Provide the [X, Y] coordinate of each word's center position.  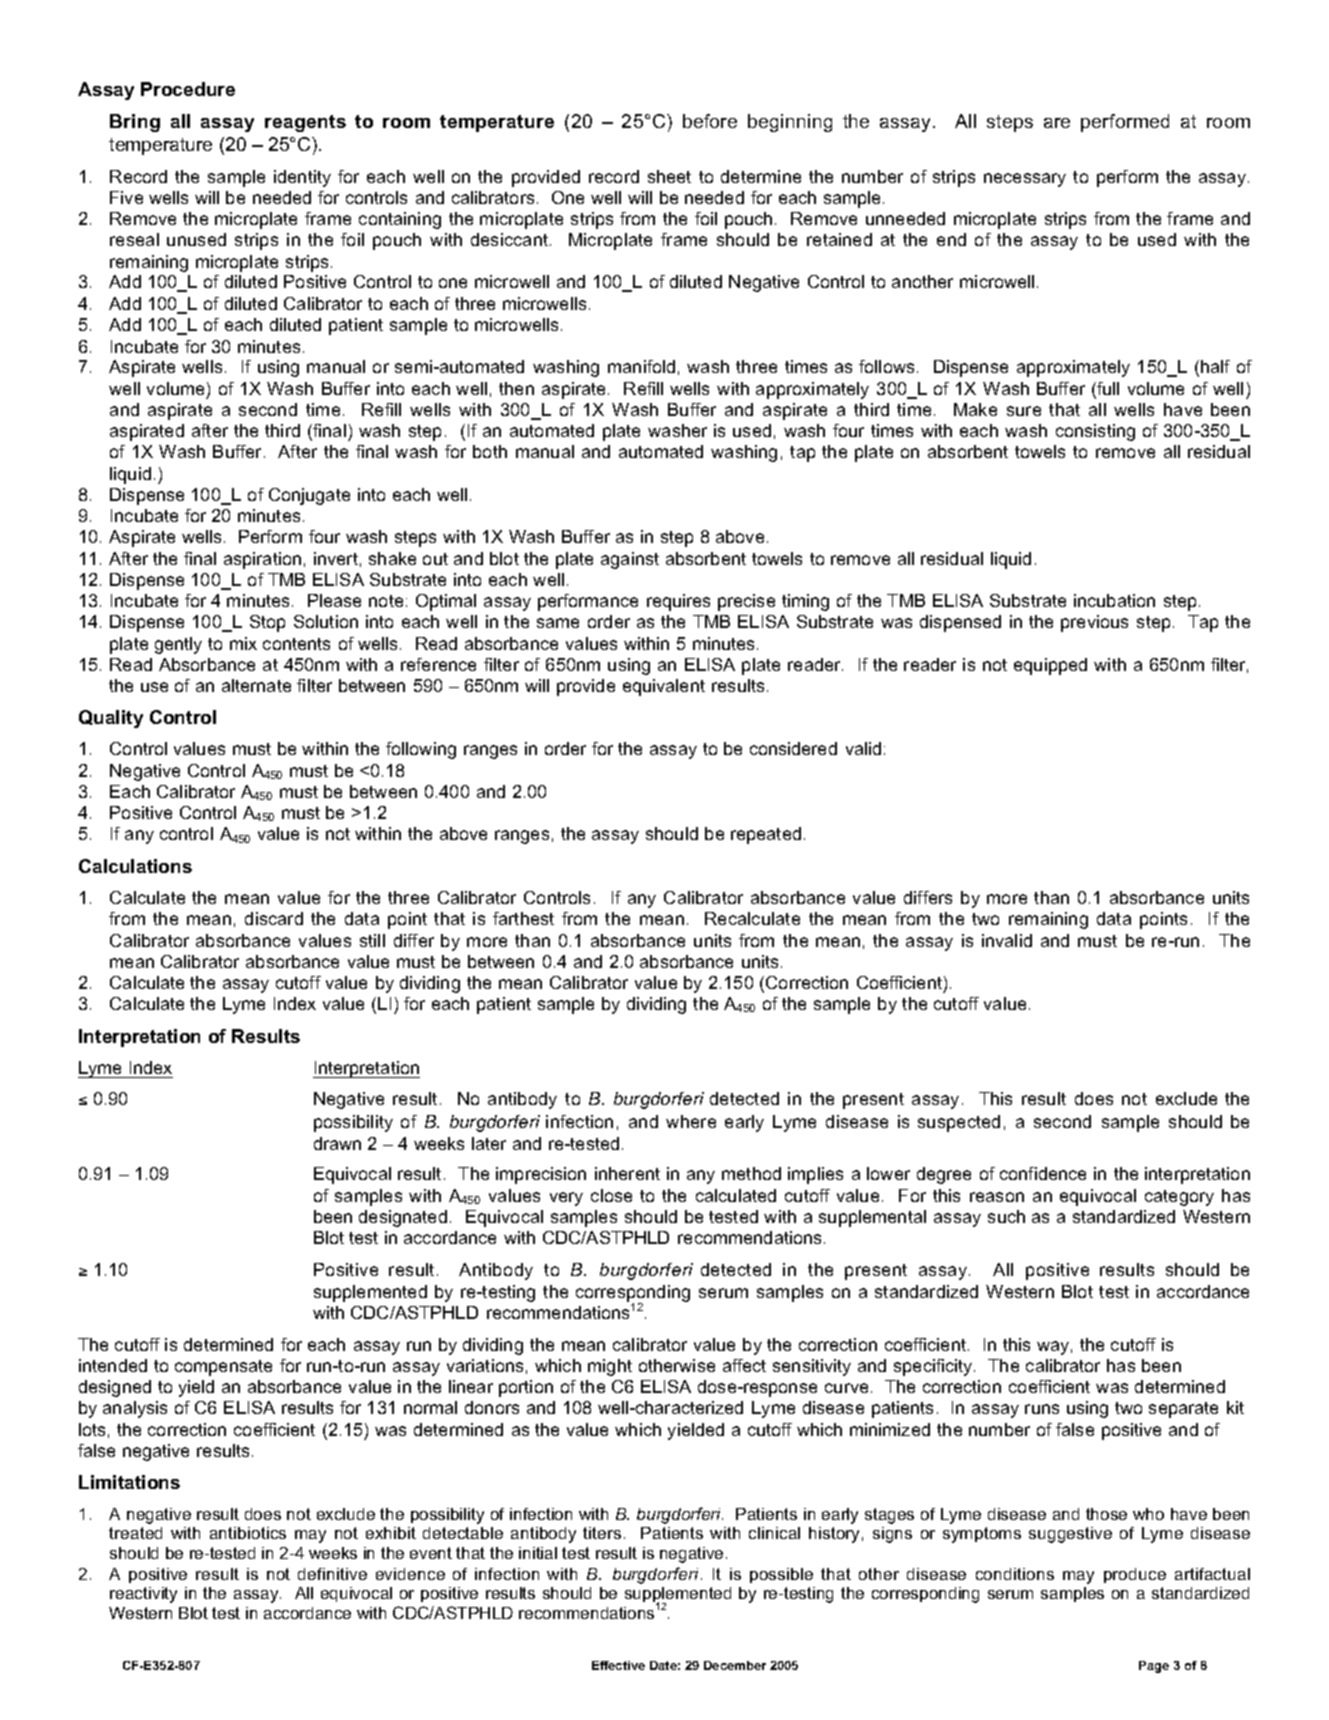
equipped [1050, 666]
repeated [766, 835]
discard [274, 918]
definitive [332, 1574]
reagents [305, 123]
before [710, 121]
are [1057, 123]
